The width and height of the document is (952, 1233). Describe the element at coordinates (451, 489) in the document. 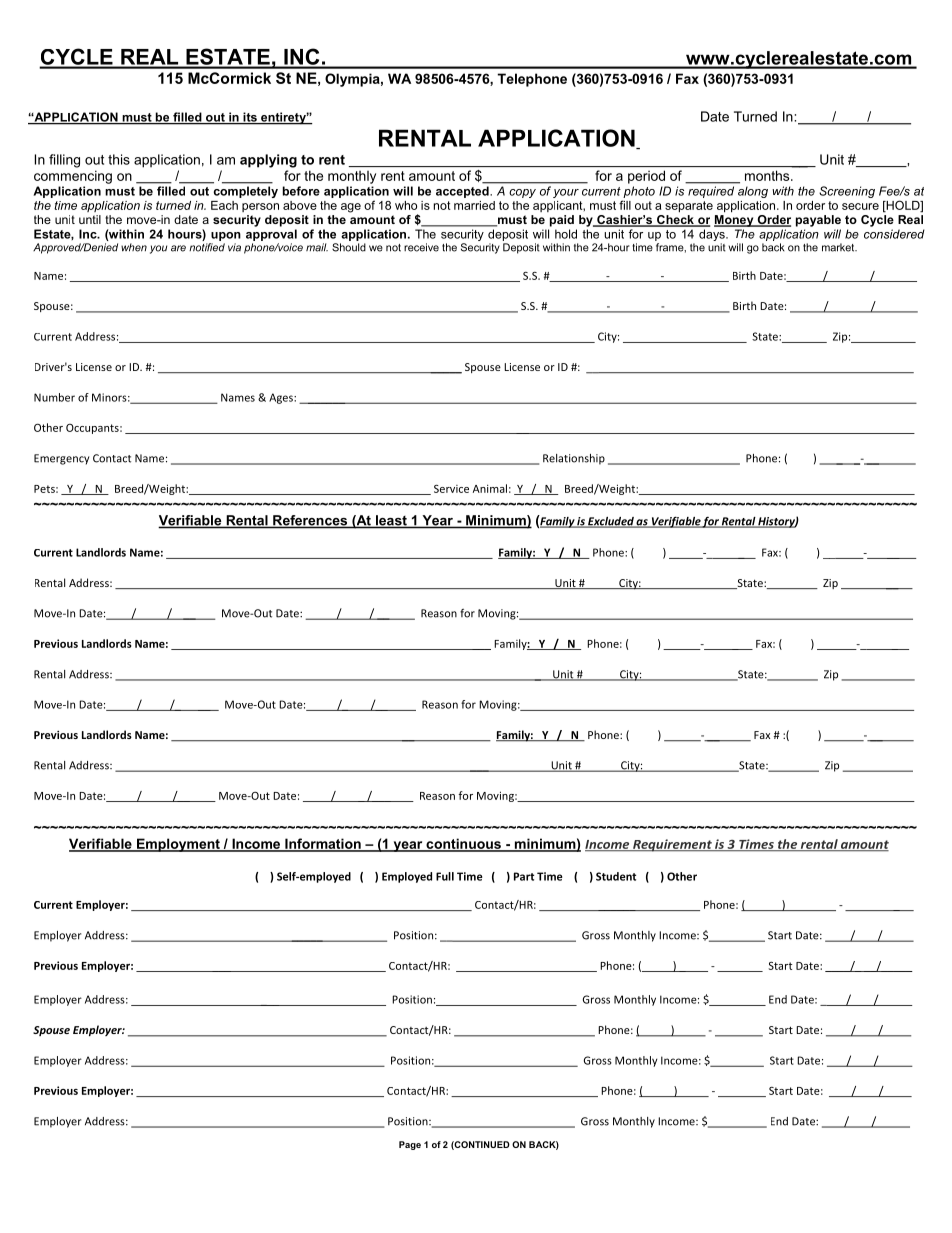

I see `Service` at that location.
